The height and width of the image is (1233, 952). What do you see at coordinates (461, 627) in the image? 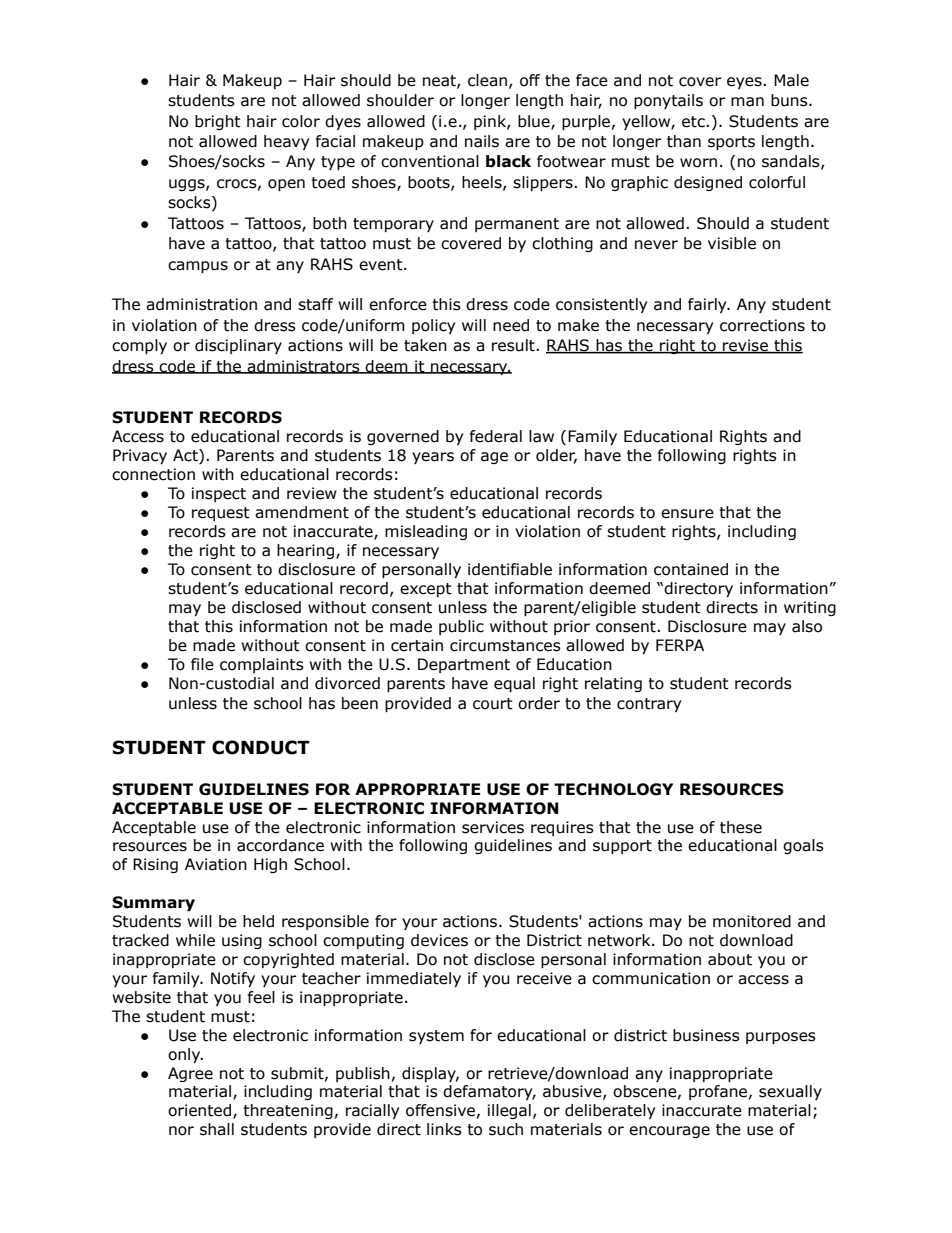
I see `public` at bounding box center [461, 627].
